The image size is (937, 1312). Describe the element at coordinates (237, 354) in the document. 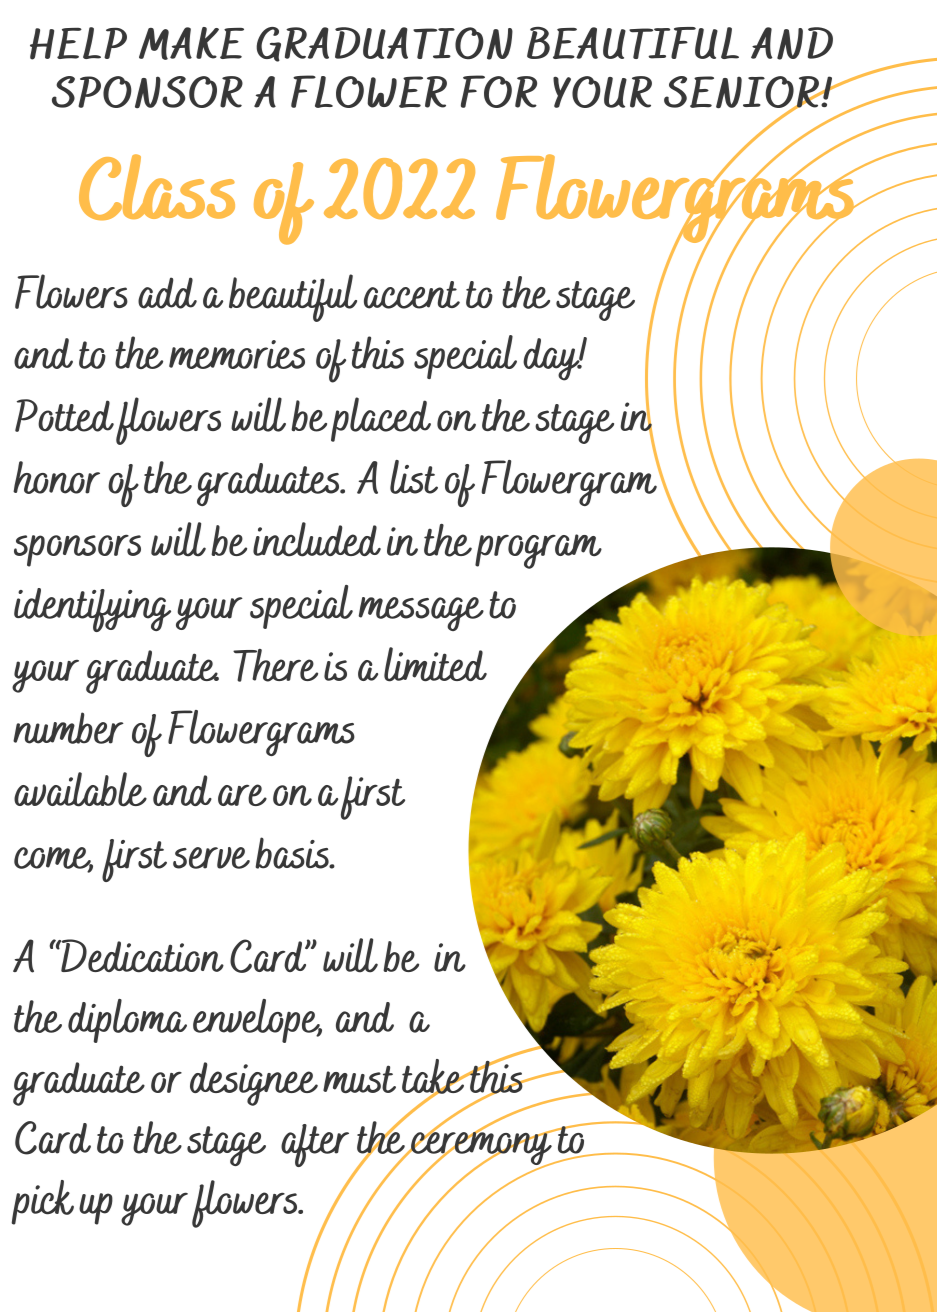

I see `memories` at that location.
